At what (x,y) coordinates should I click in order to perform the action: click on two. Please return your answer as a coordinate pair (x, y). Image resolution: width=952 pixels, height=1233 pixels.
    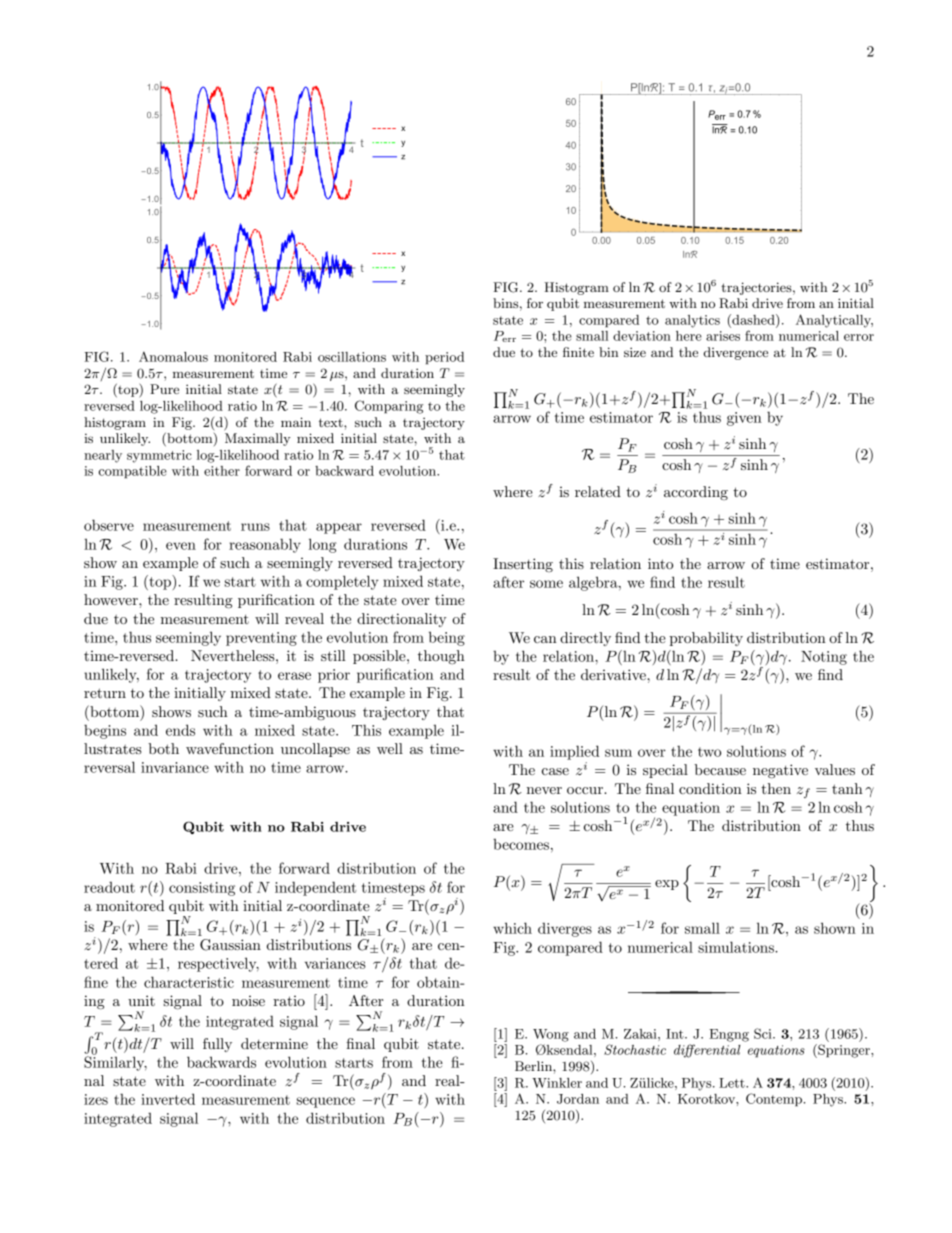
    Looking at the image, I should click on (709, 752).
